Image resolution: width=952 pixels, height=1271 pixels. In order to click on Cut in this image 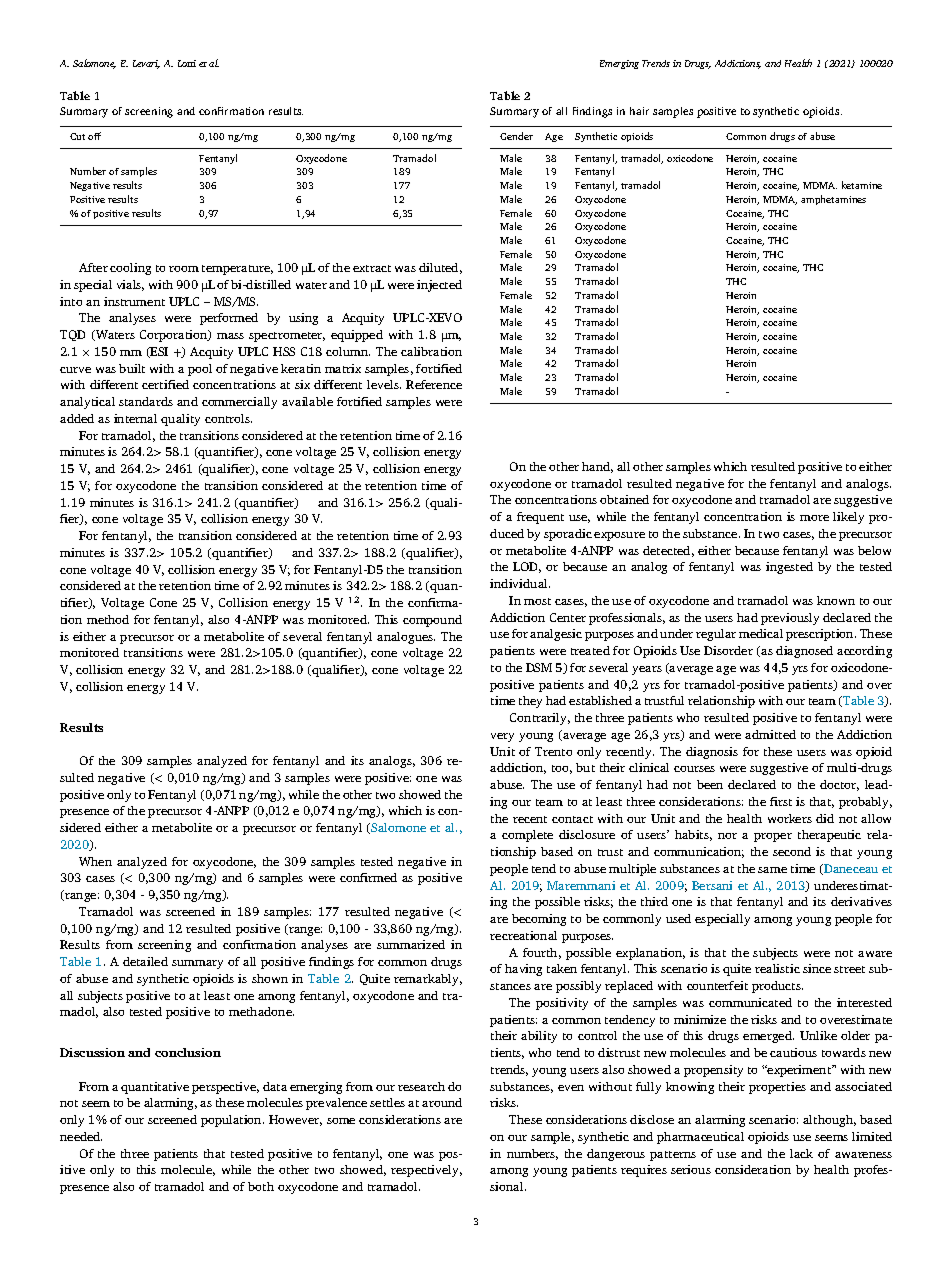, I will do `click(77, 136)`.
